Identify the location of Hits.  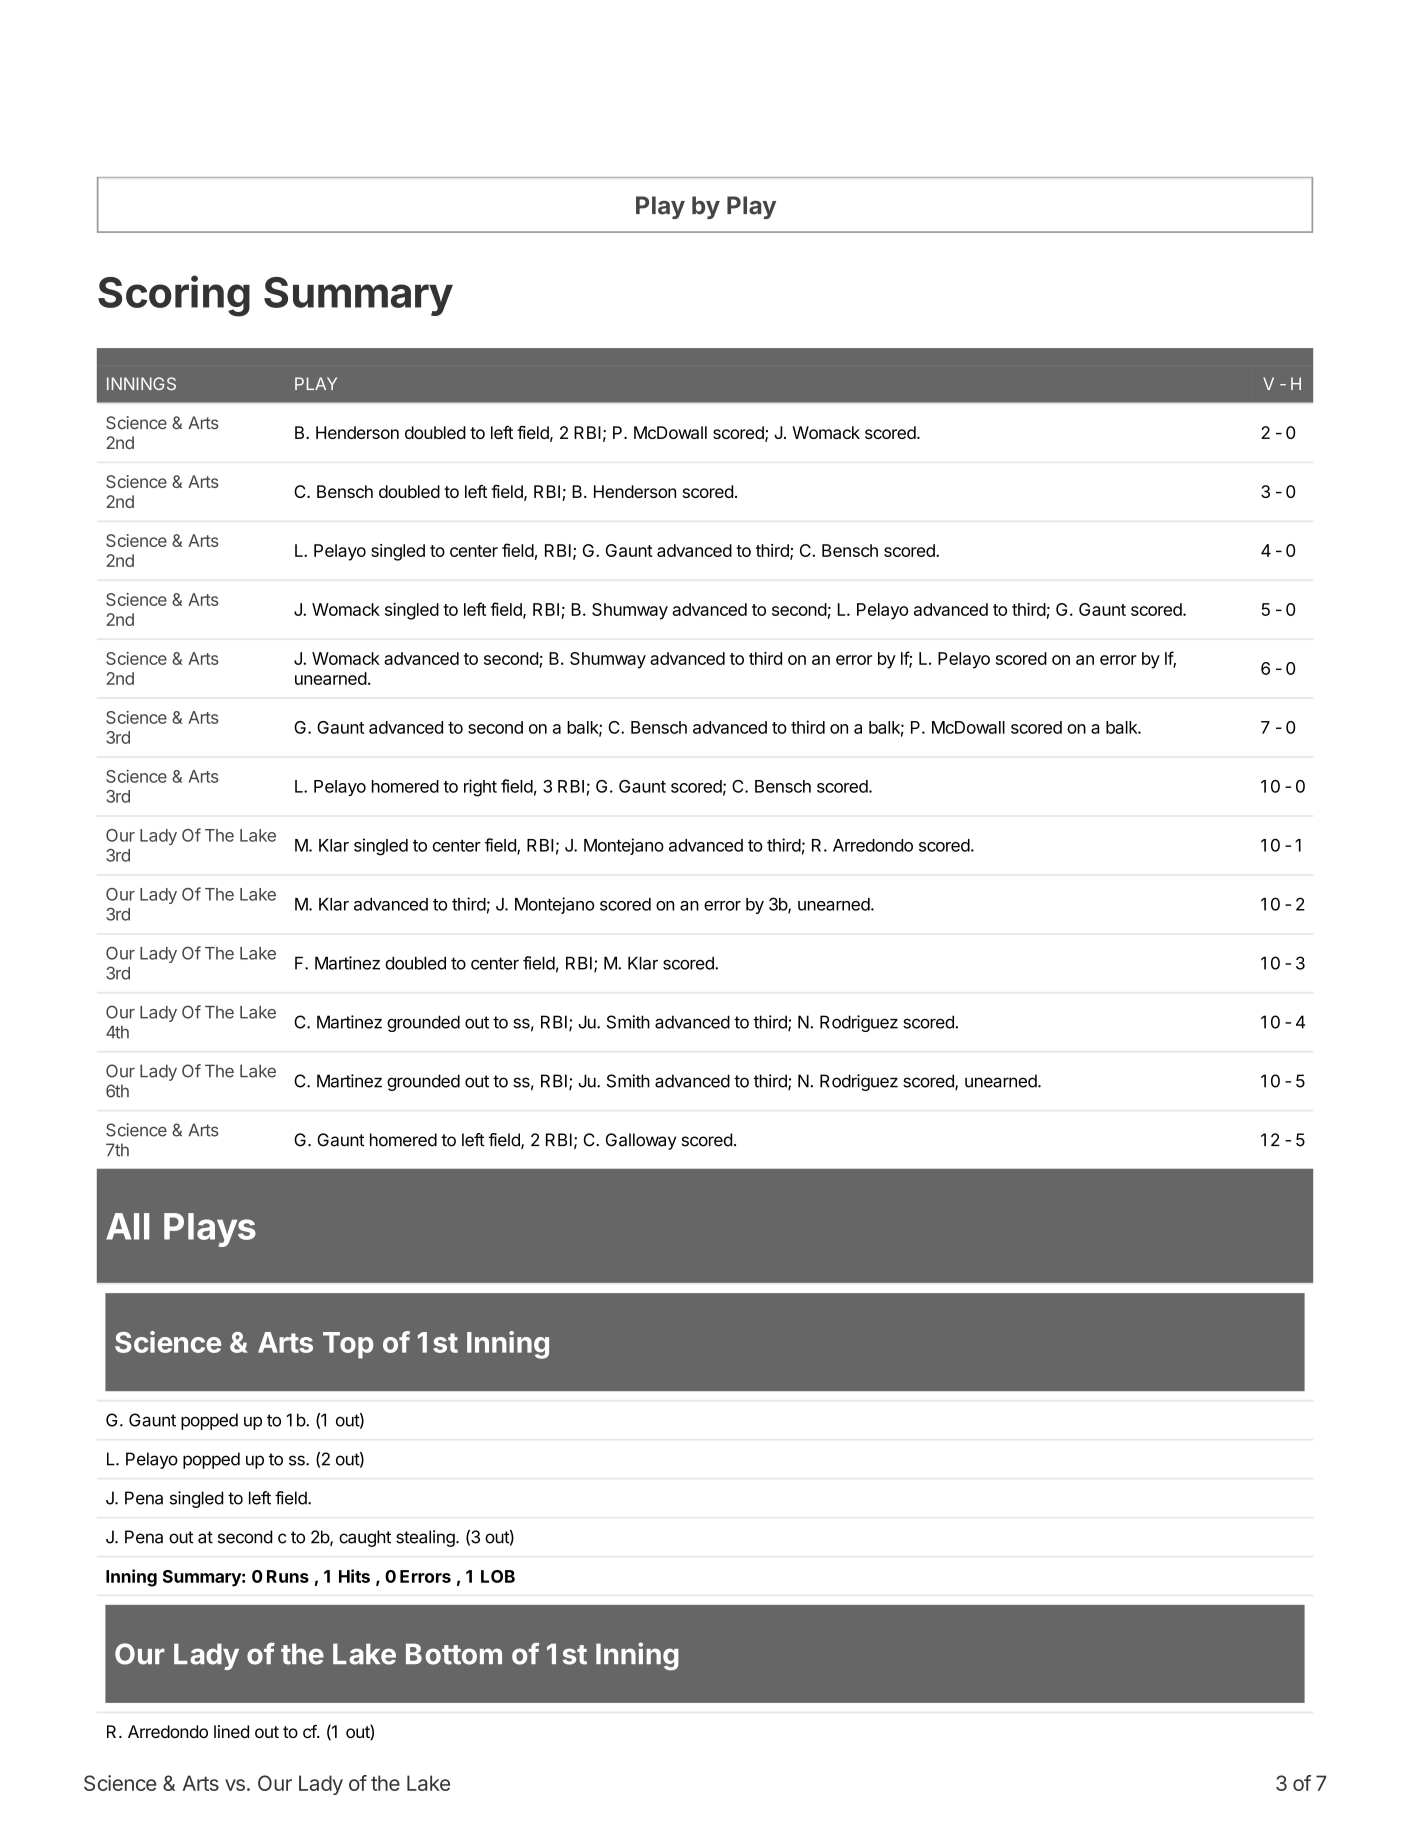
(354, 1576).
